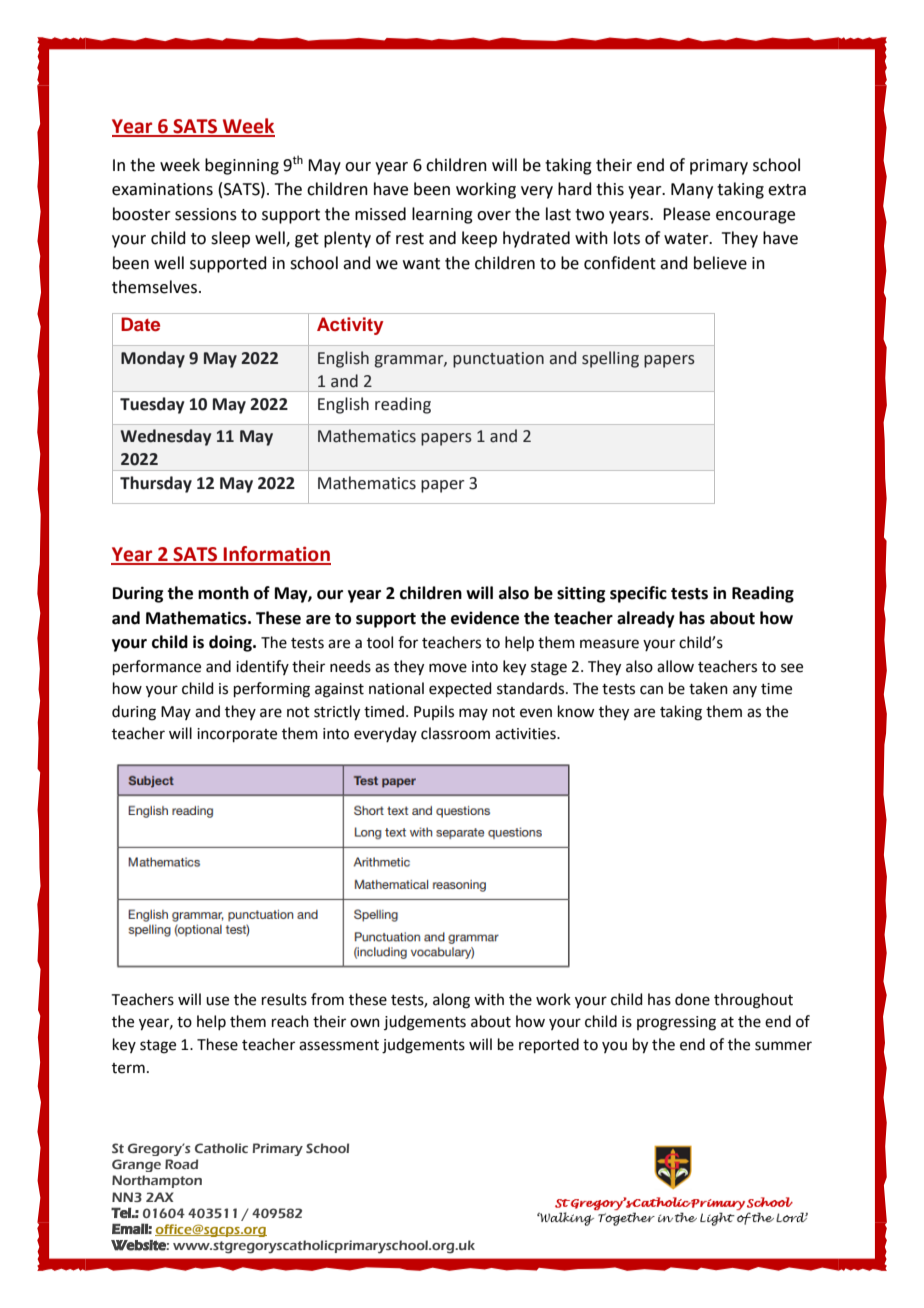 The height and width of the image is (1308, 924). Describe the element at coordinates (206, 214) in the image. I see `sessions` at that location.
